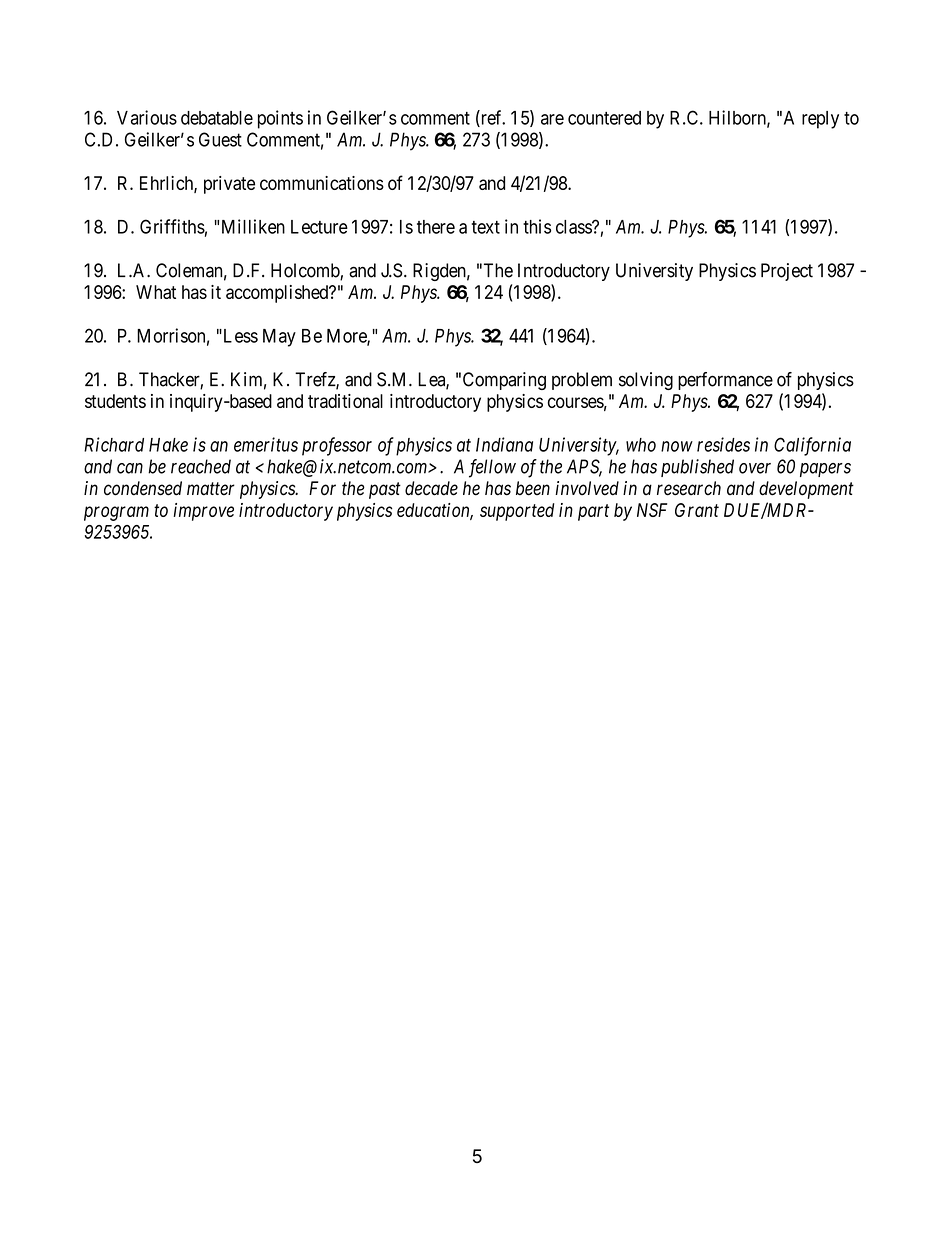 This screenshot has width=952, height=1233. Describe the element at coordinates (517, 512) in the screenshot. I see `supported` at that location.
